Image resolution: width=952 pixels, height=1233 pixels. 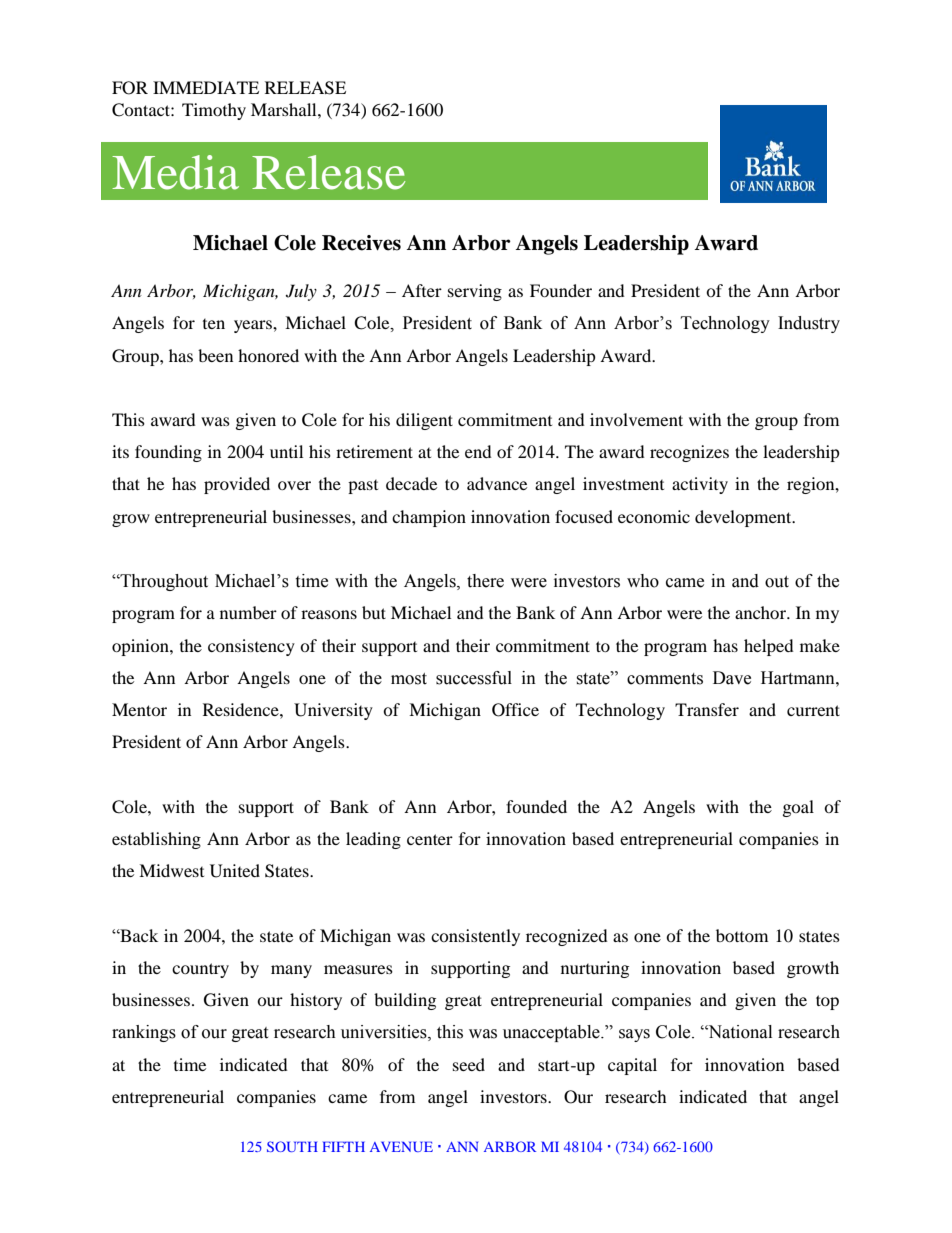 What do you see at coordinates (361, 243) in the screenshot?
I see `Receives` at bounding box center [361, 243].
